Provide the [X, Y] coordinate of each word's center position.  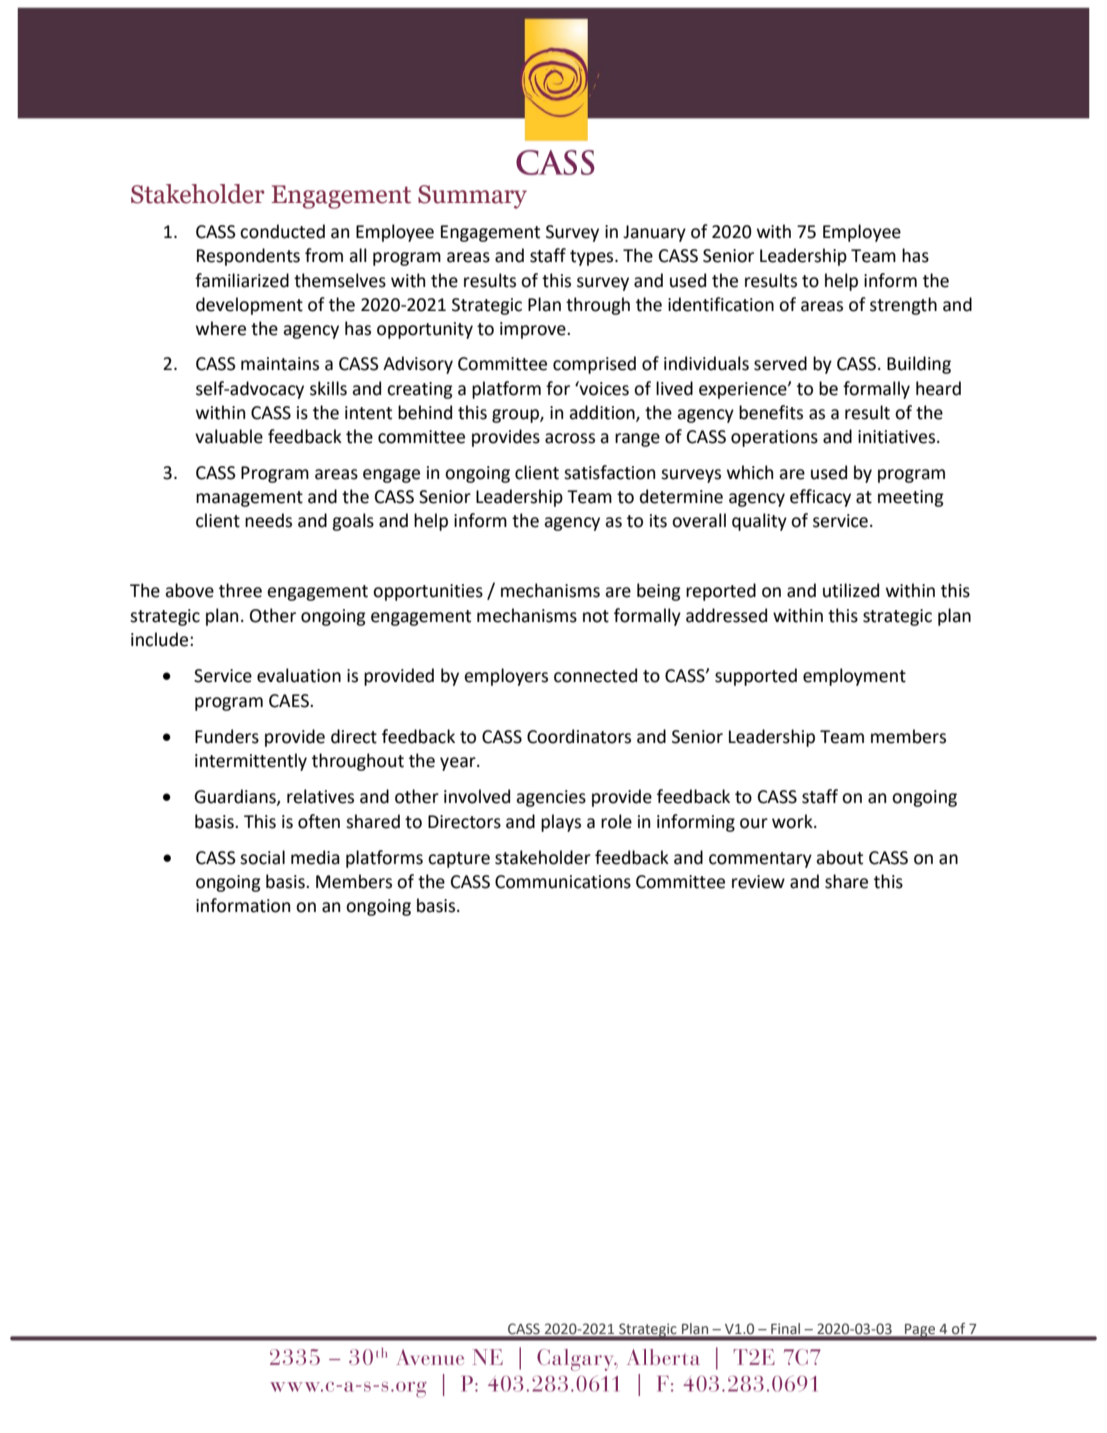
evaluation [299, 675]
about [839, 857]
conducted [282, 231]
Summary [472, 197]
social [262, 857]
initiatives [898, 437]
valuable [229, 436]
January [654, 233]
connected [595, 675]
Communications [563, 882]
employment [854, 677]
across [570, 438]
